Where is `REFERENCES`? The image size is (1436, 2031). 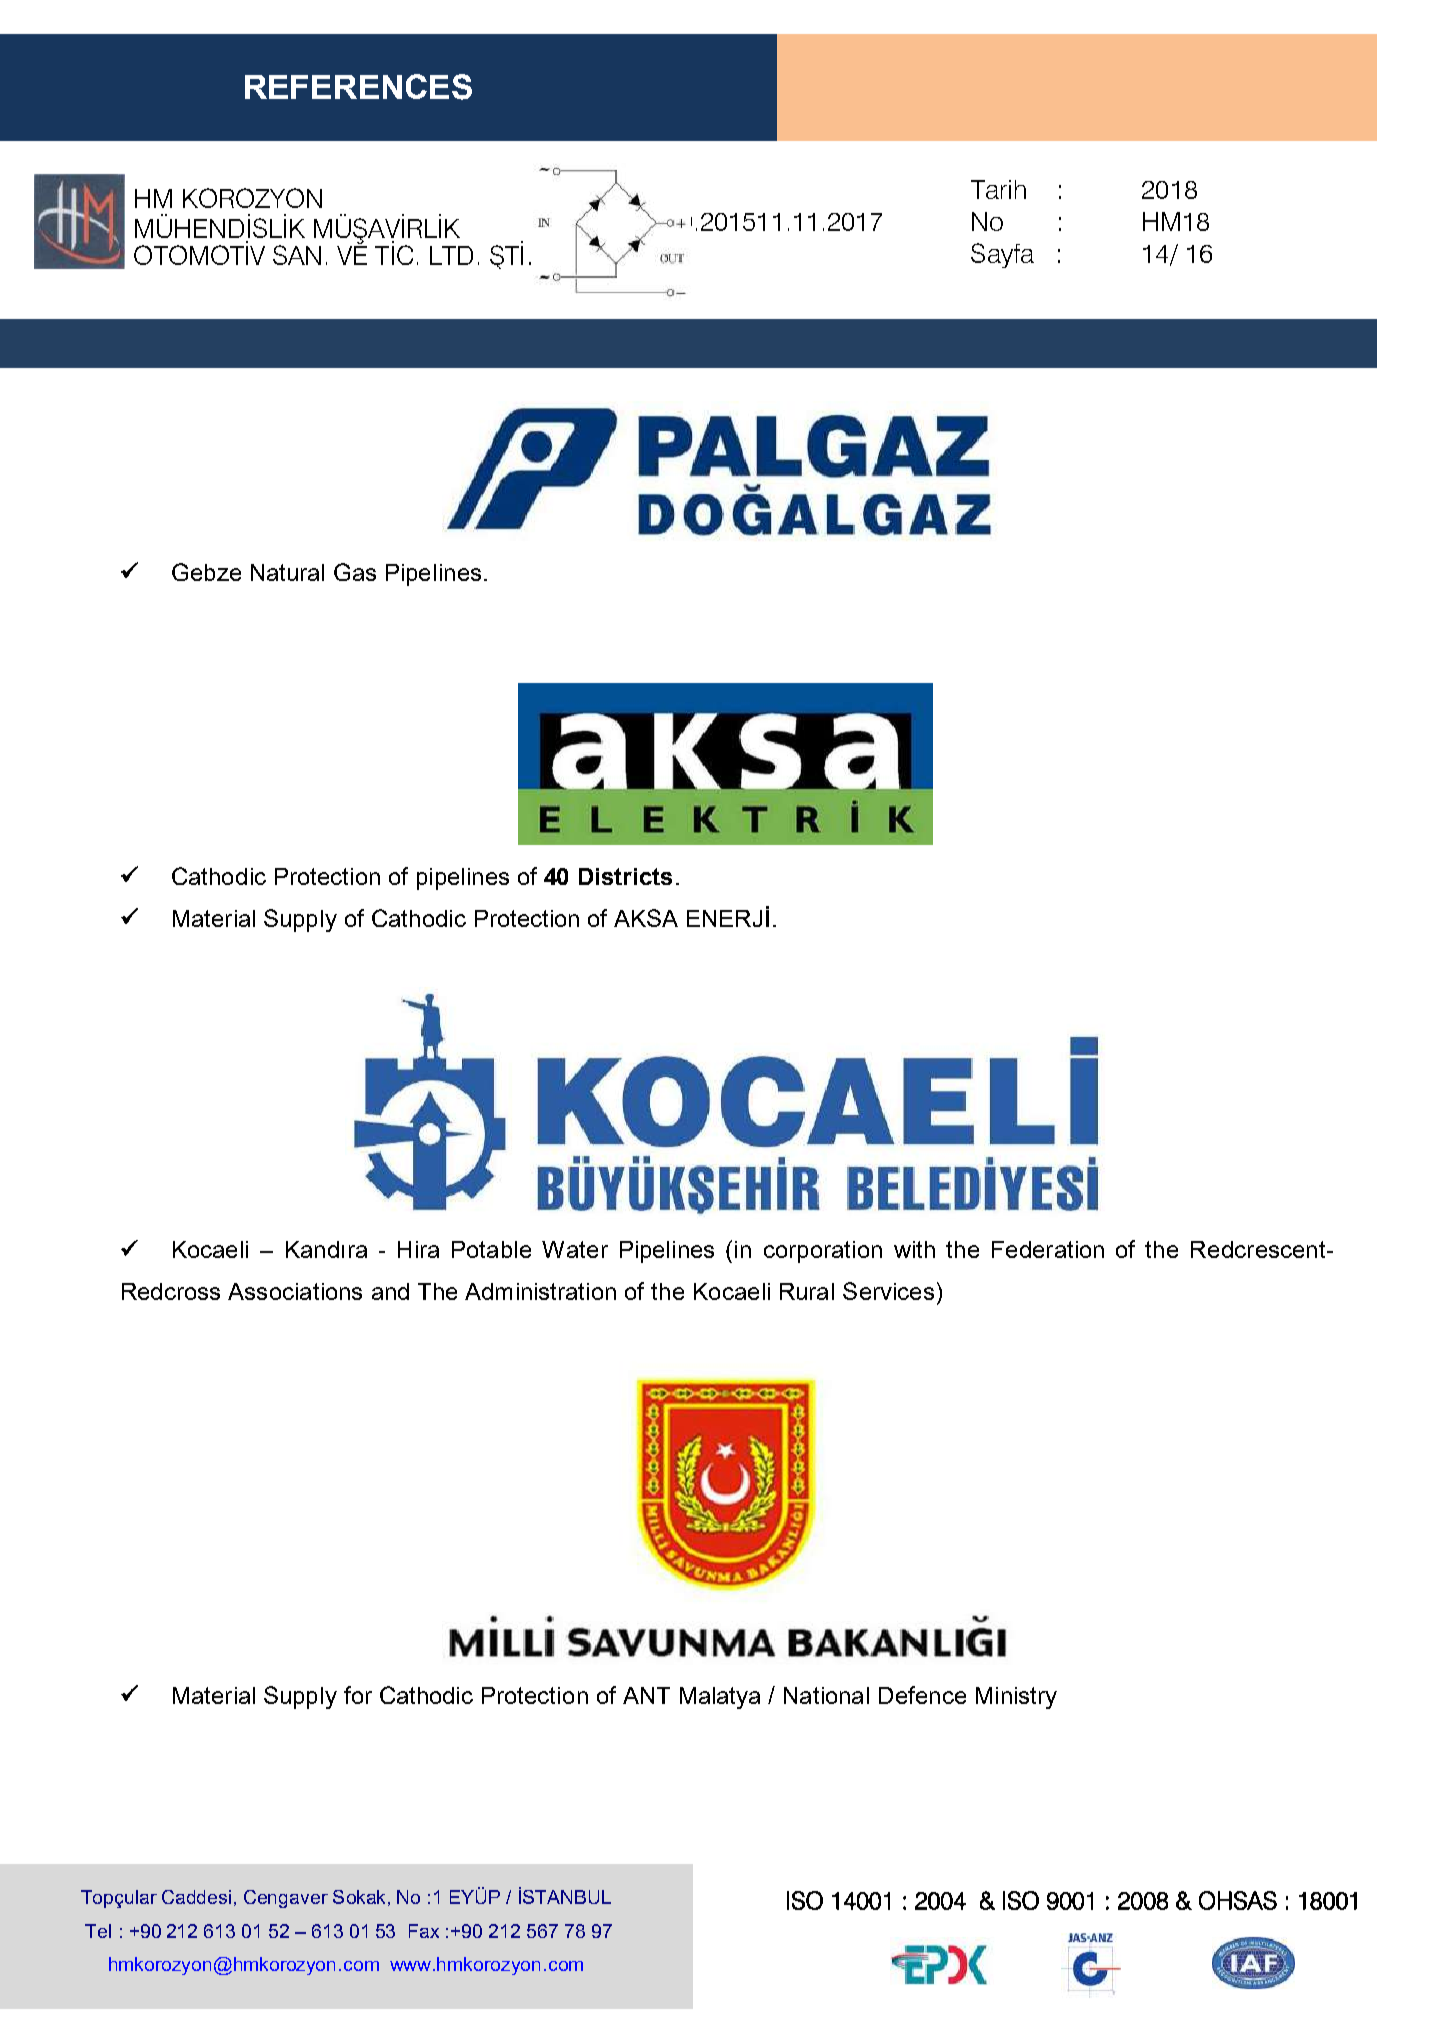
REFERENCES is located at coordinates (358, 87).
